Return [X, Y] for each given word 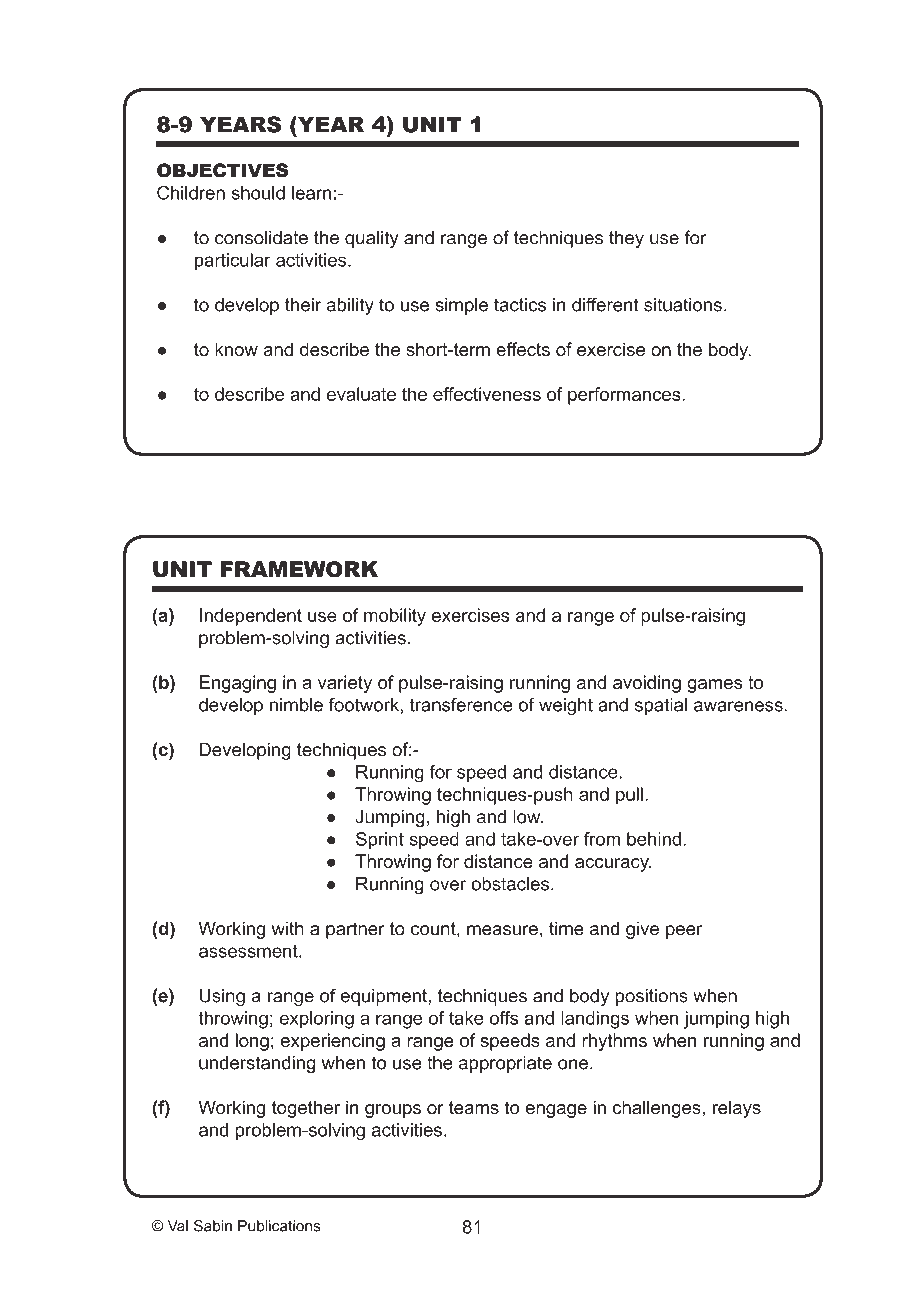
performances [625, 396]
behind [654, 839]
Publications [279, 1226]
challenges [657, 1109]
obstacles [511, 884]
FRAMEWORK [299, 569]
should [258, 193]
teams [474, 1108]
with [288, 928]
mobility [395, 617]
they [626, 239]
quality [371, 239]
